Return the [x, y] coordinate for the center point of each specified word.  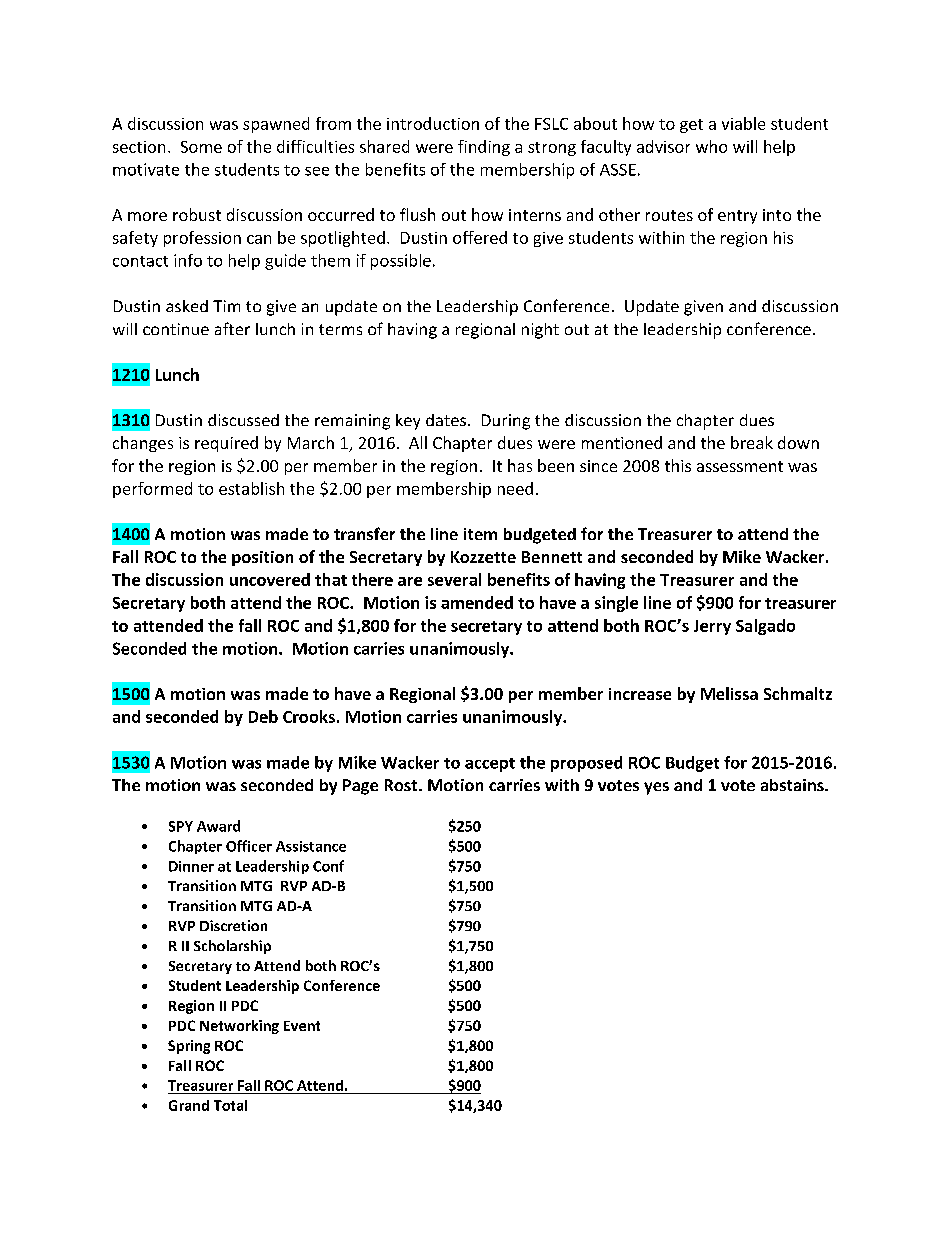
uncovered [270, 579]
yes [656, 788]
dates [447, 420]
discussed [243, 420]
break [752, 442]
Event [302, 1026]
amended [477, 602]
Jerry [712, 627]
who [711, 146]
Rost [402, 785]
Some [201, 147]
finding [484, 148]
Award [218, 826]
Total [230, 1105]
